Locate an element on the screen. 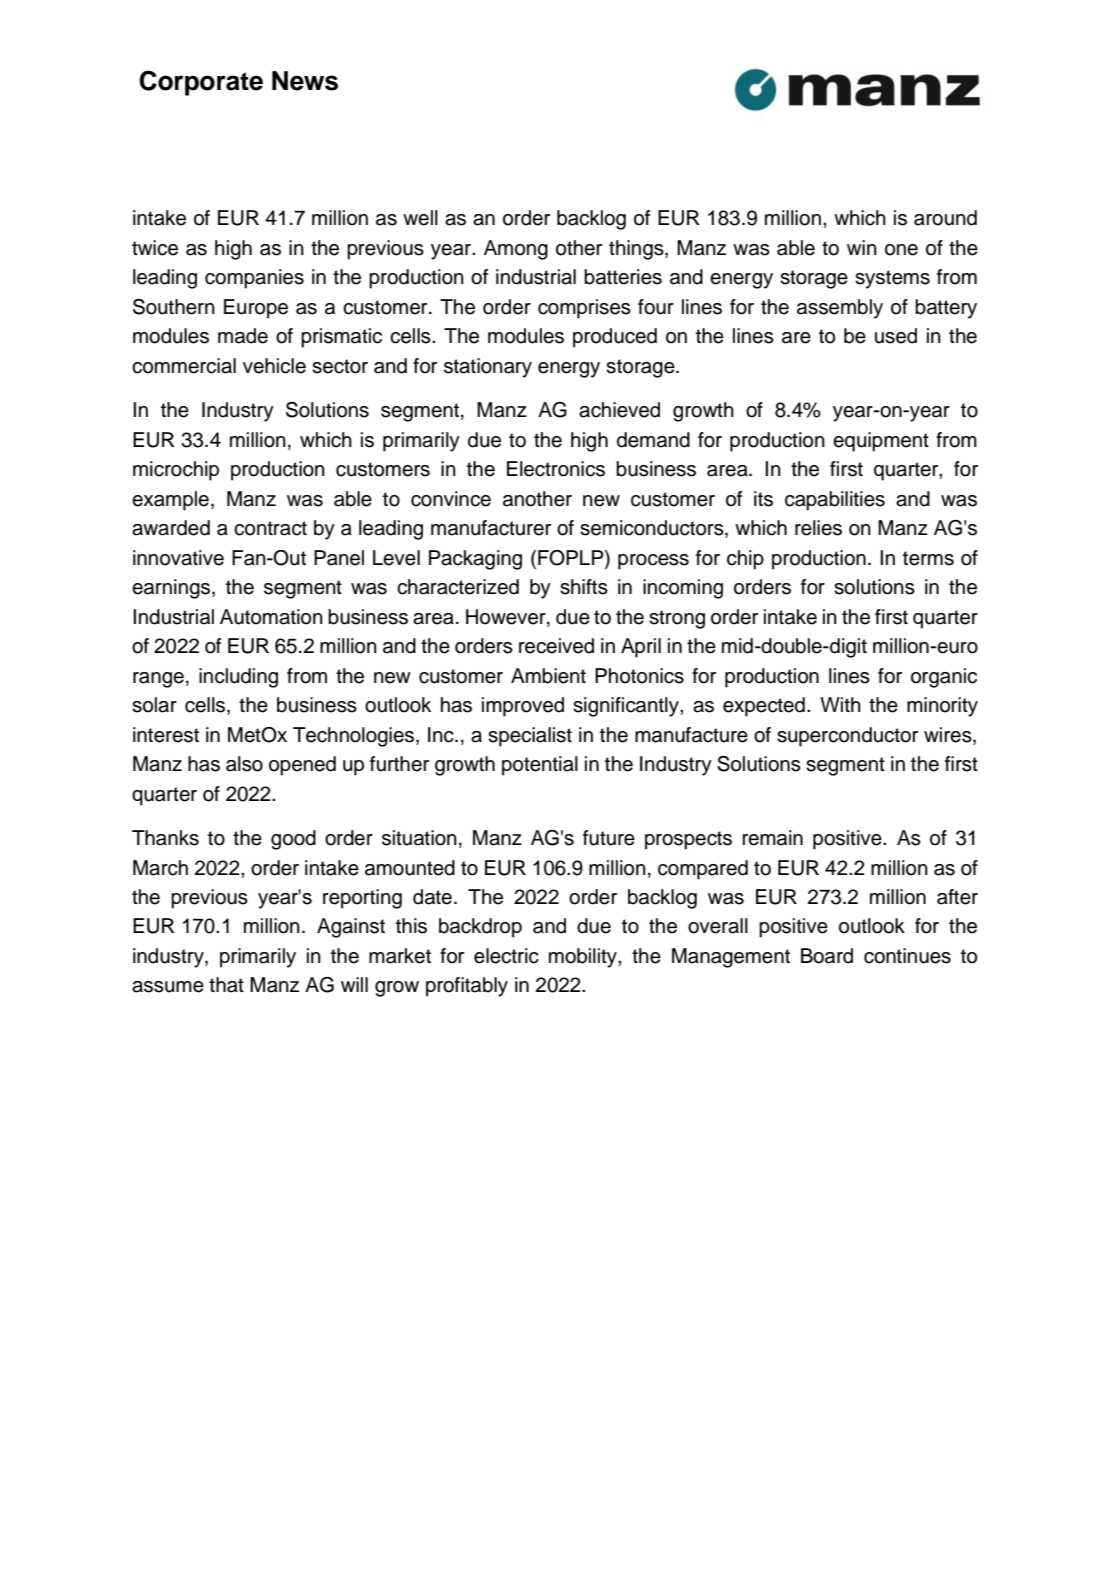 This screenshot has width=1110, height=1570. equipment is located at coordinates (881, 442).
